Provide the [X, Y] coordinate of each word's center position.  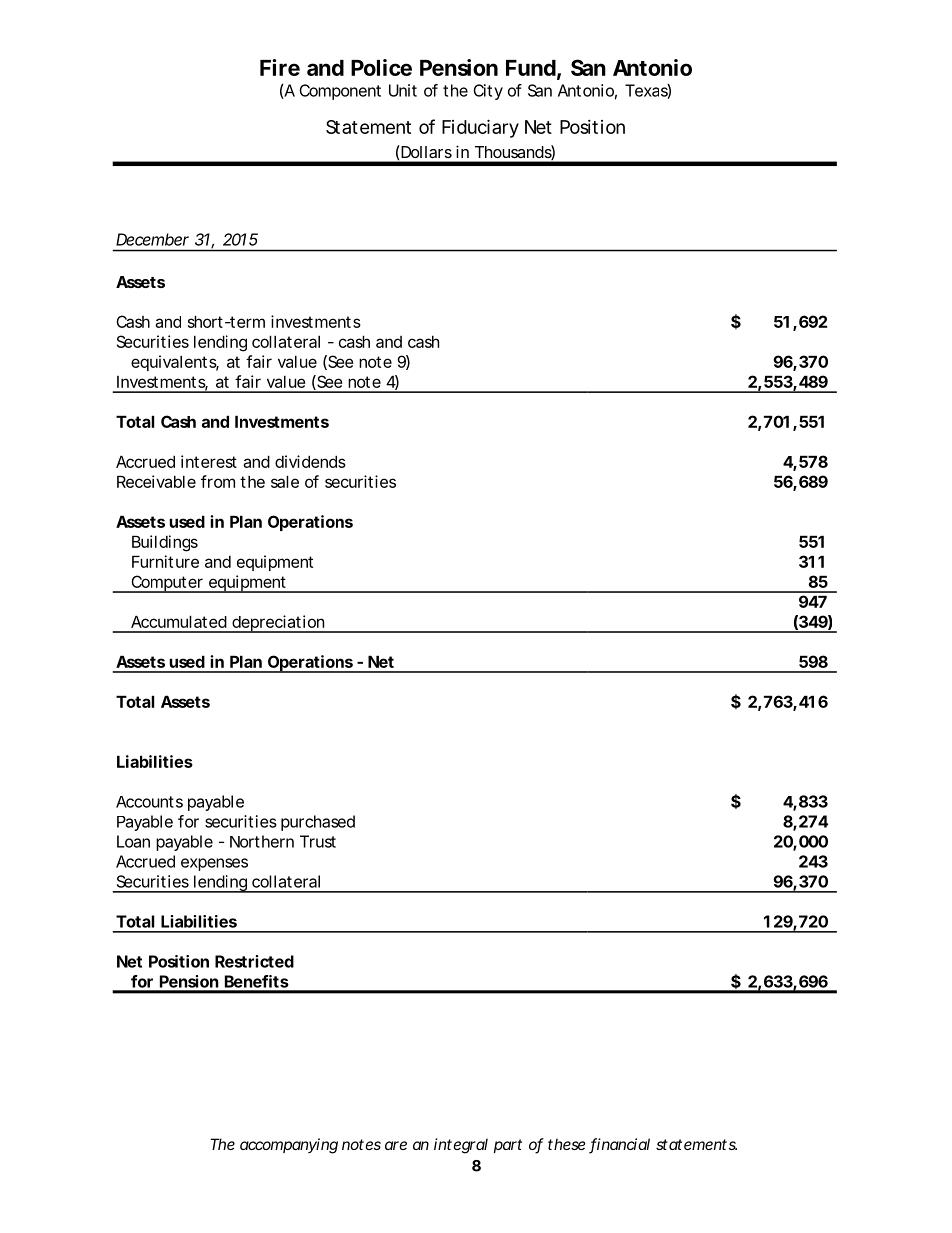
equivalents [175, 363]
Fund [531, 68]
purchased [318, 823]
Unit [403, 90]
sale [285, 481]
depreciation [278, 624]
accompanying [289, 1146]
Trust [318, 841]
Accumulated [179, 621]
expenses [214, 864]
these [567, 1144]
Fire [280, 67]
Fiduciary [480, 128]
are [396, 1145]
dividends [310, 461]
